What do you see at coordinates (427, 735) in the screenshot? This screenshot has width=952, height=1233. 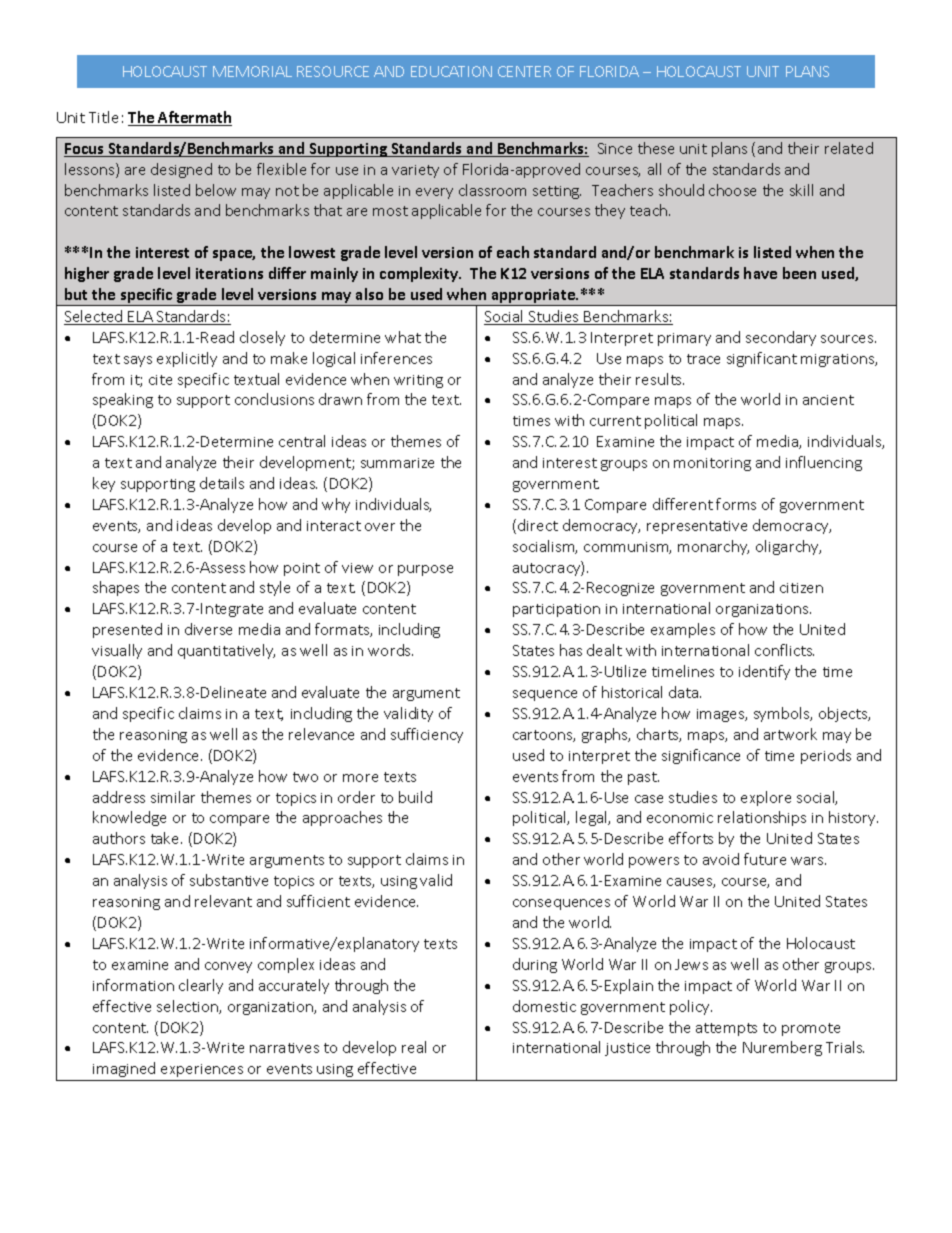 I see `sufficiency` at bounding box center [427, 735].
